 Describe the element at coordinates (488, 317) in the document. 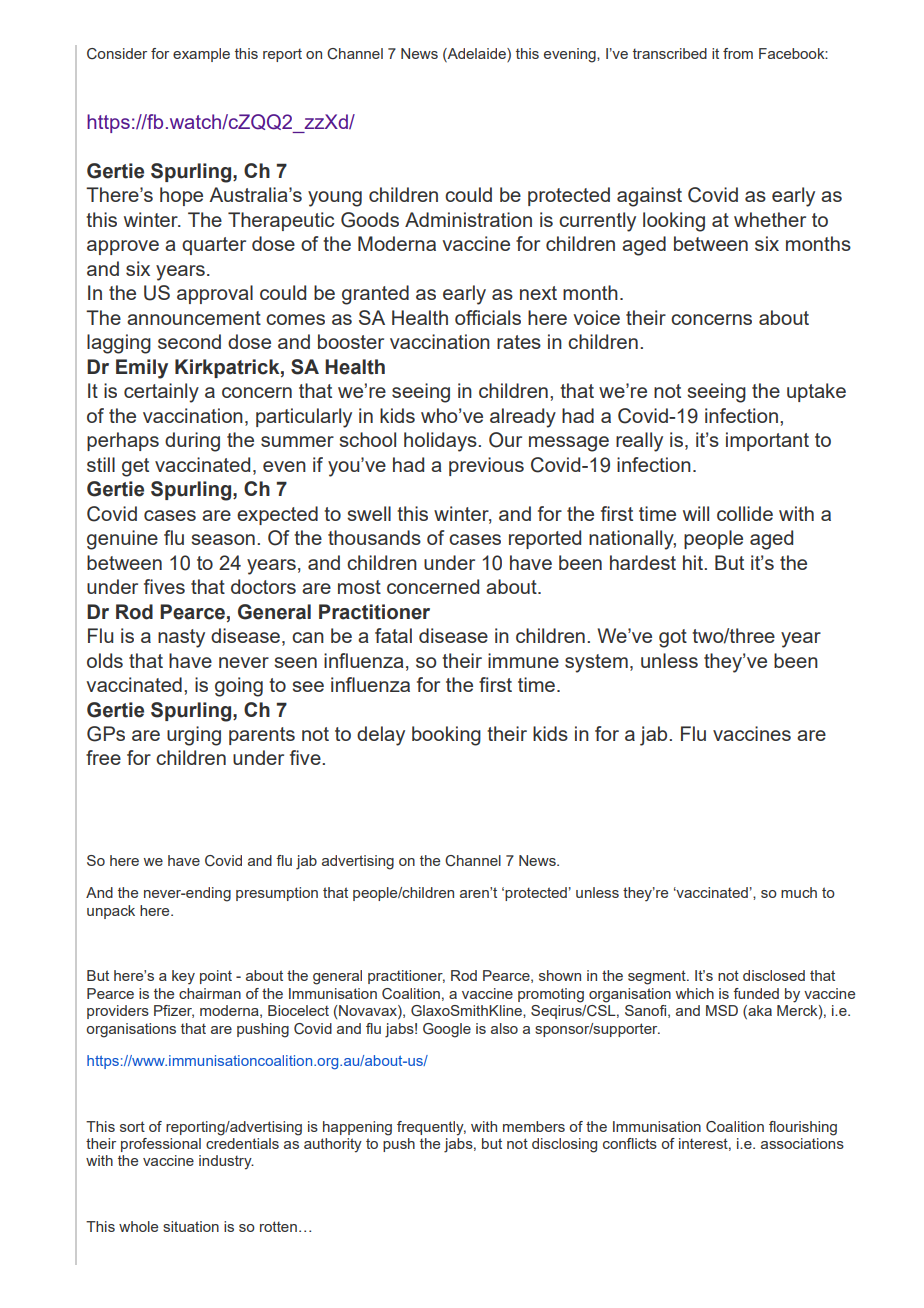

I see `officials` at that location.
